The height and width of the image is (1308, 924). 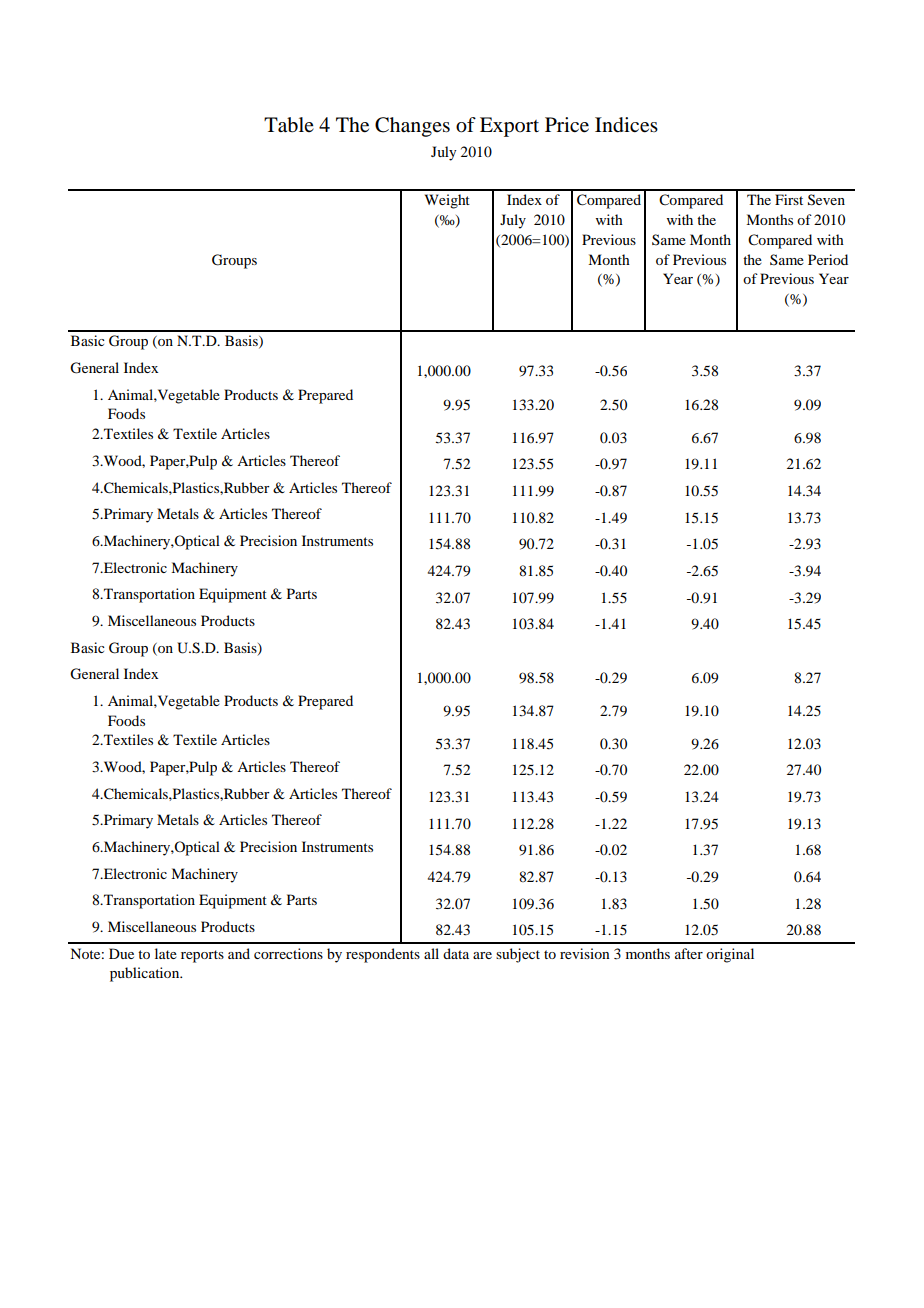 What do you see at coordinates (828, 259) in the image?
I see `Period` at bounding box center [828, 259].
